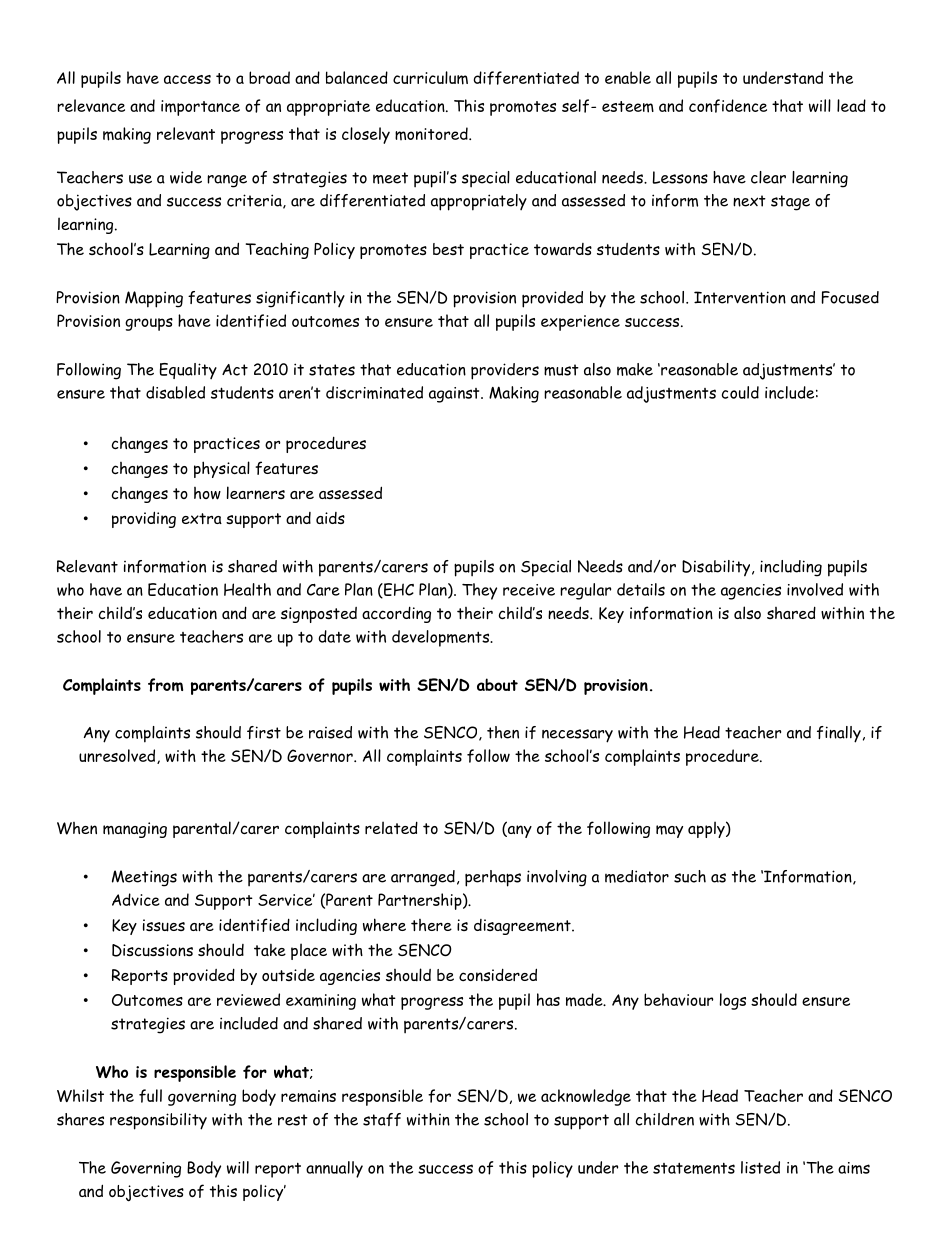 This document has width=952, height=1233. Describe the element at coordinates (740, 392) in the document. I see `could` at that location.
